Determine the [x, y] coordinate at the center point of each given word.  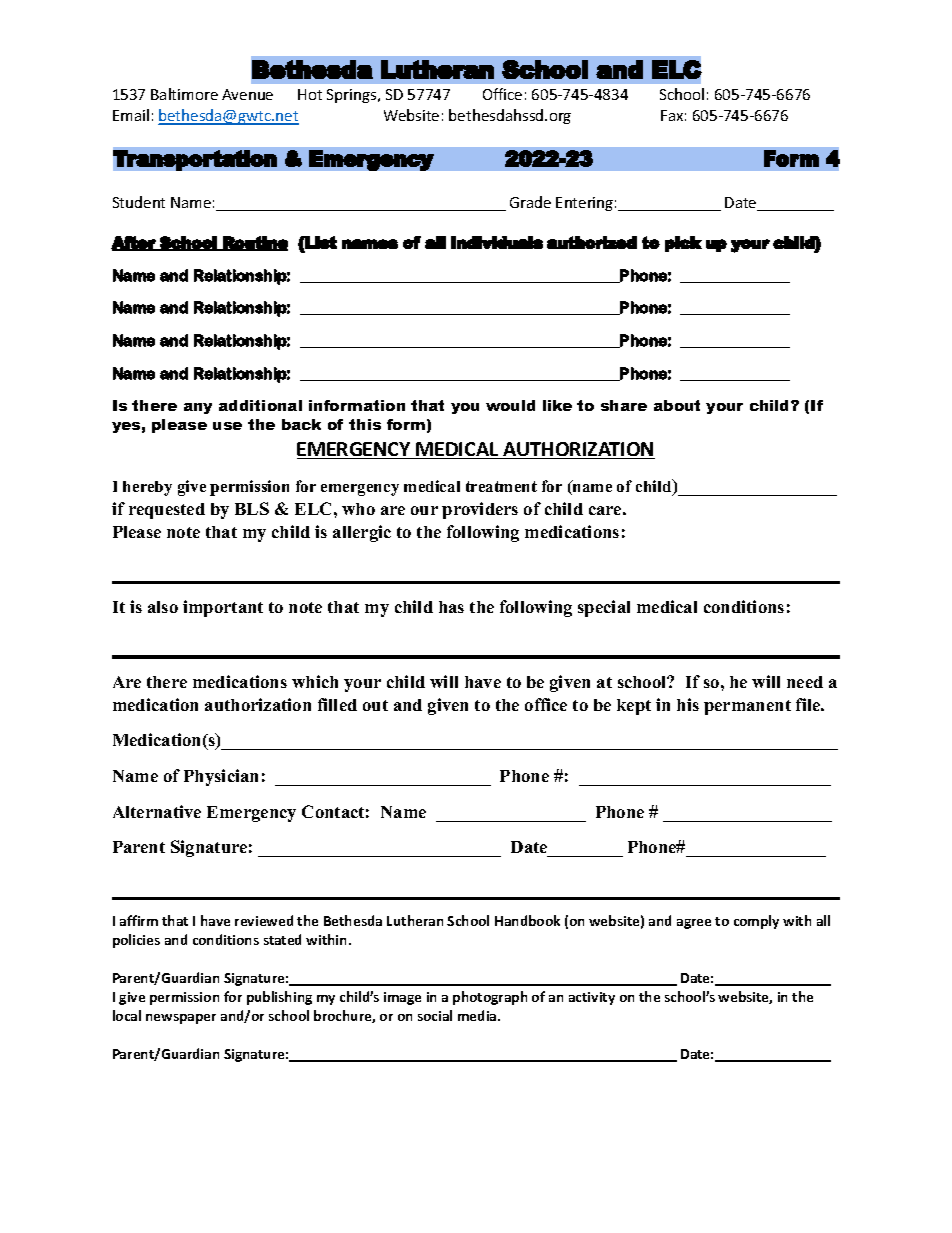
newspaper [181, 1019]
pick [683, 244]
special [604, 608]
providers [480, 510]
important [223, 608]
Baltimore [184, 94]
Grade [530, 202]
